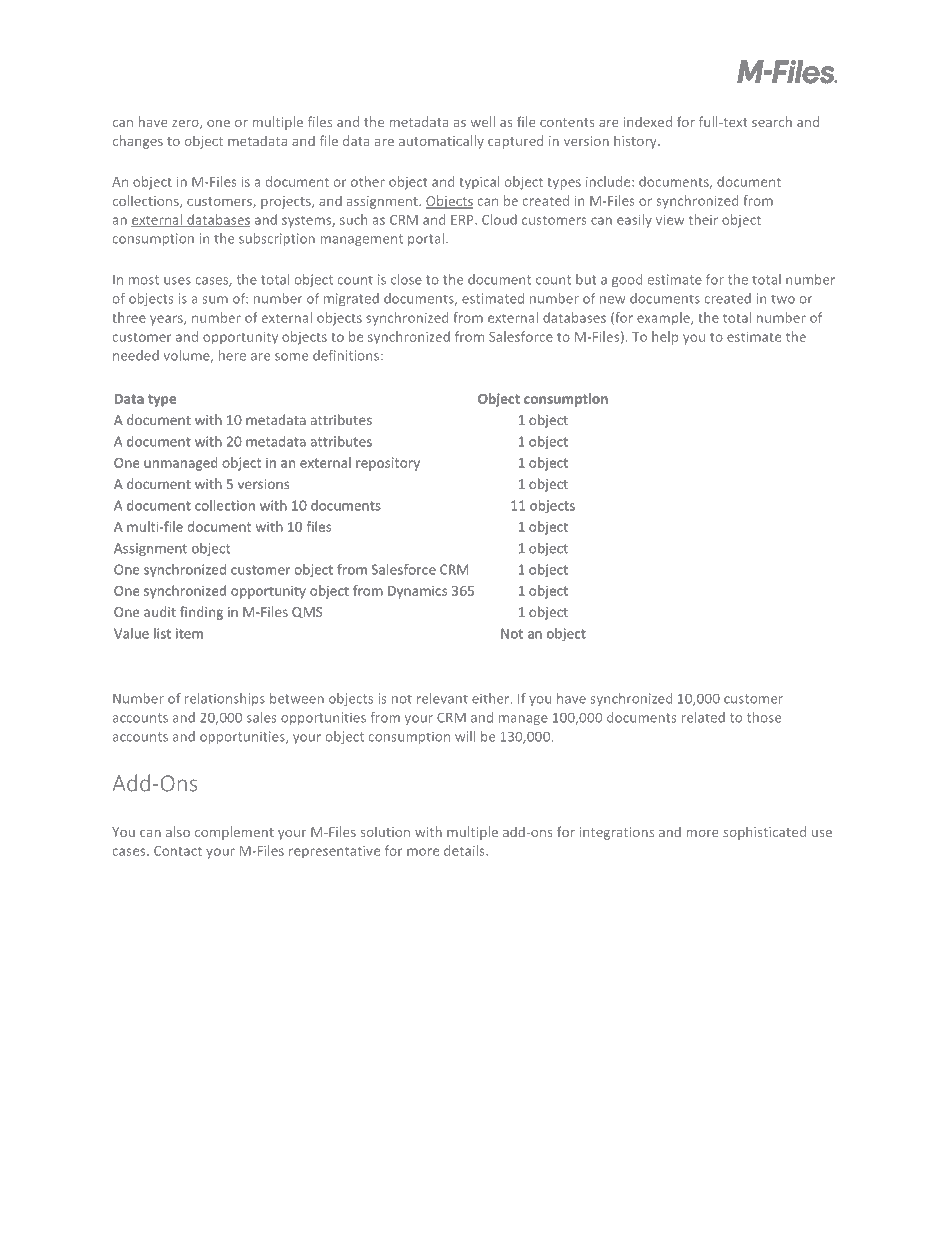  I want to click on related, so click(703, 717).
